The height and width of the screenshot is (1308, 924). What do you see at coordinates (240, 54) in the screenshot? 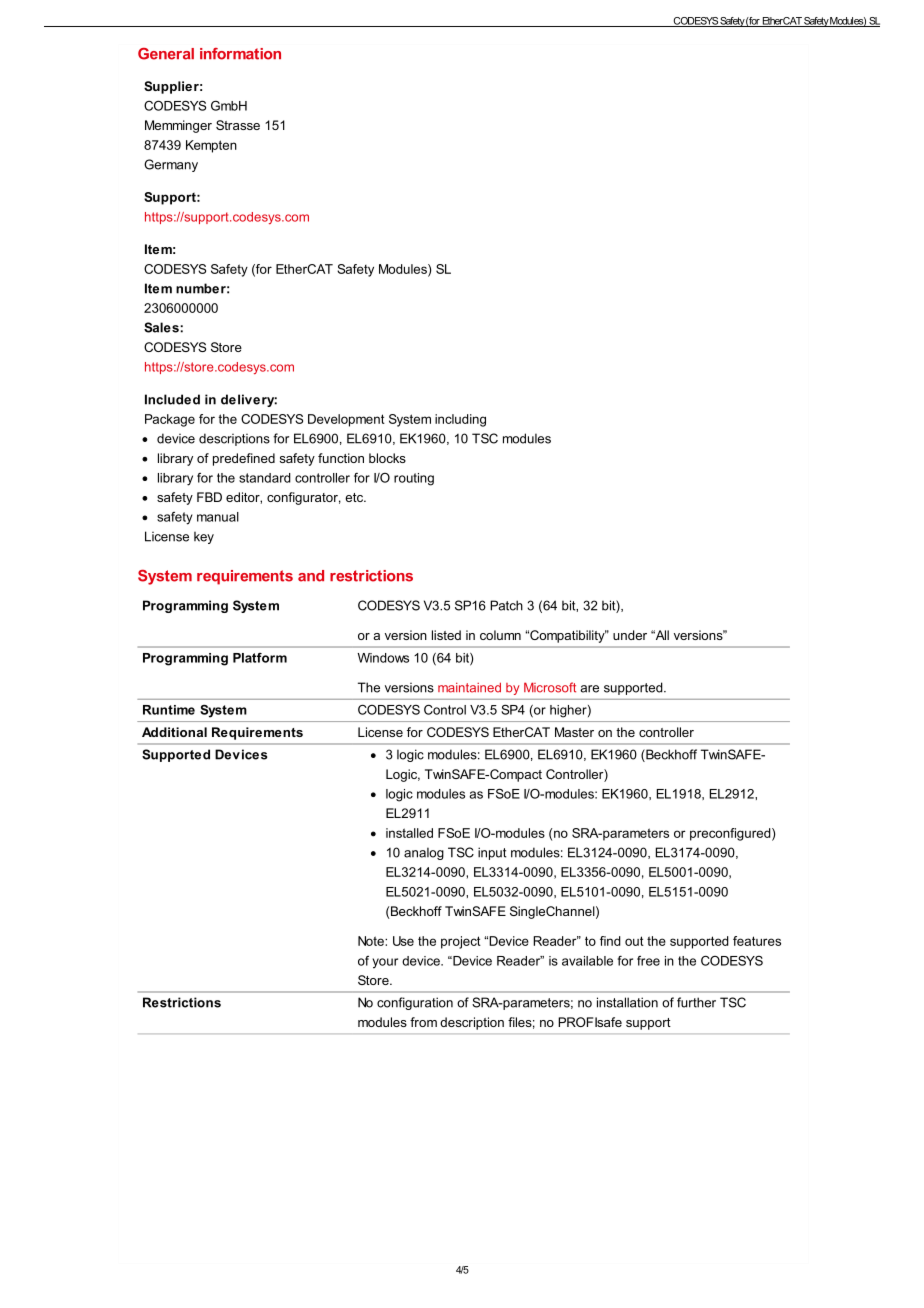
I see `information` at bounding box center [240, 54].
